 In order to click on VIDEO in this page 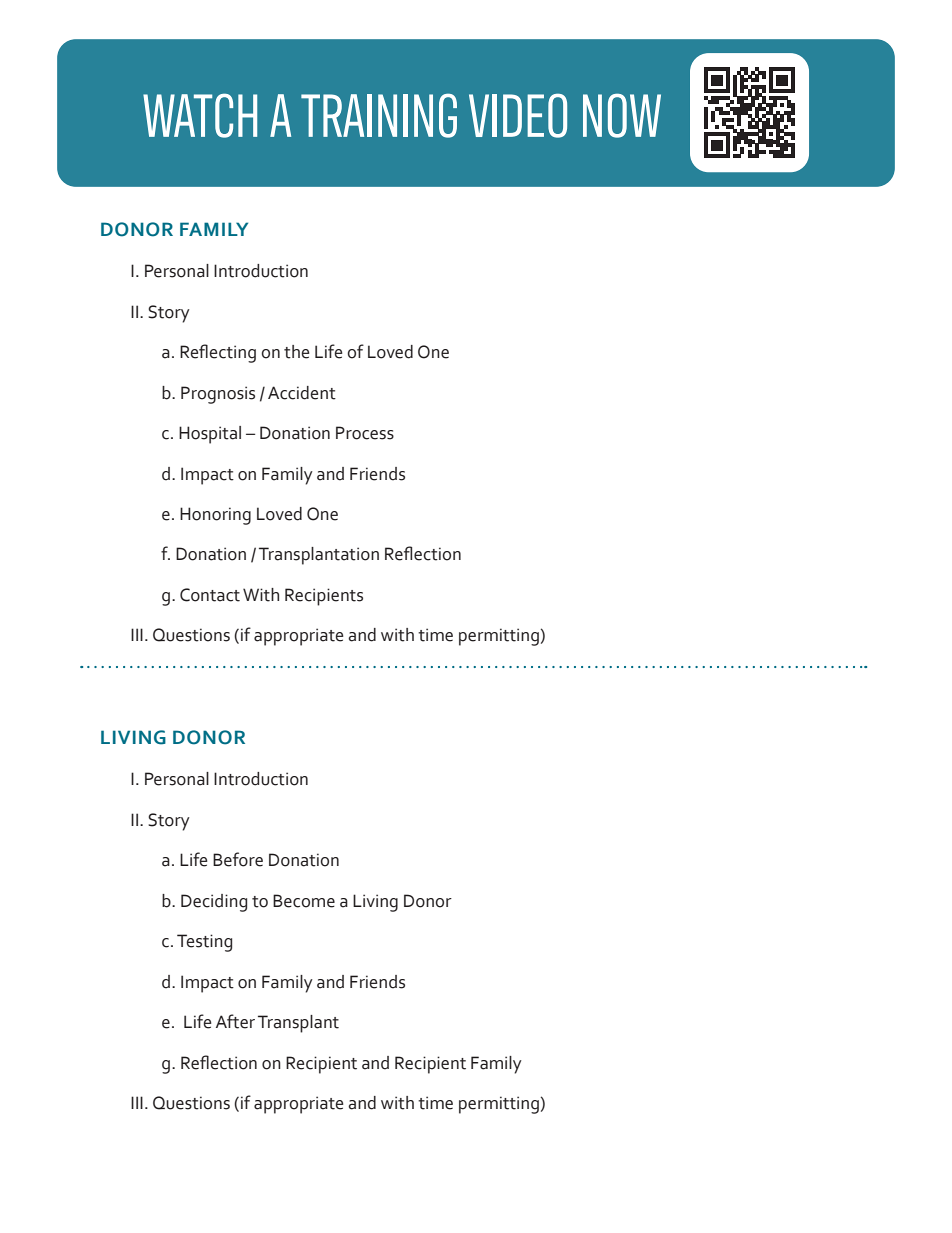, I will do `click(518, 115)`.
